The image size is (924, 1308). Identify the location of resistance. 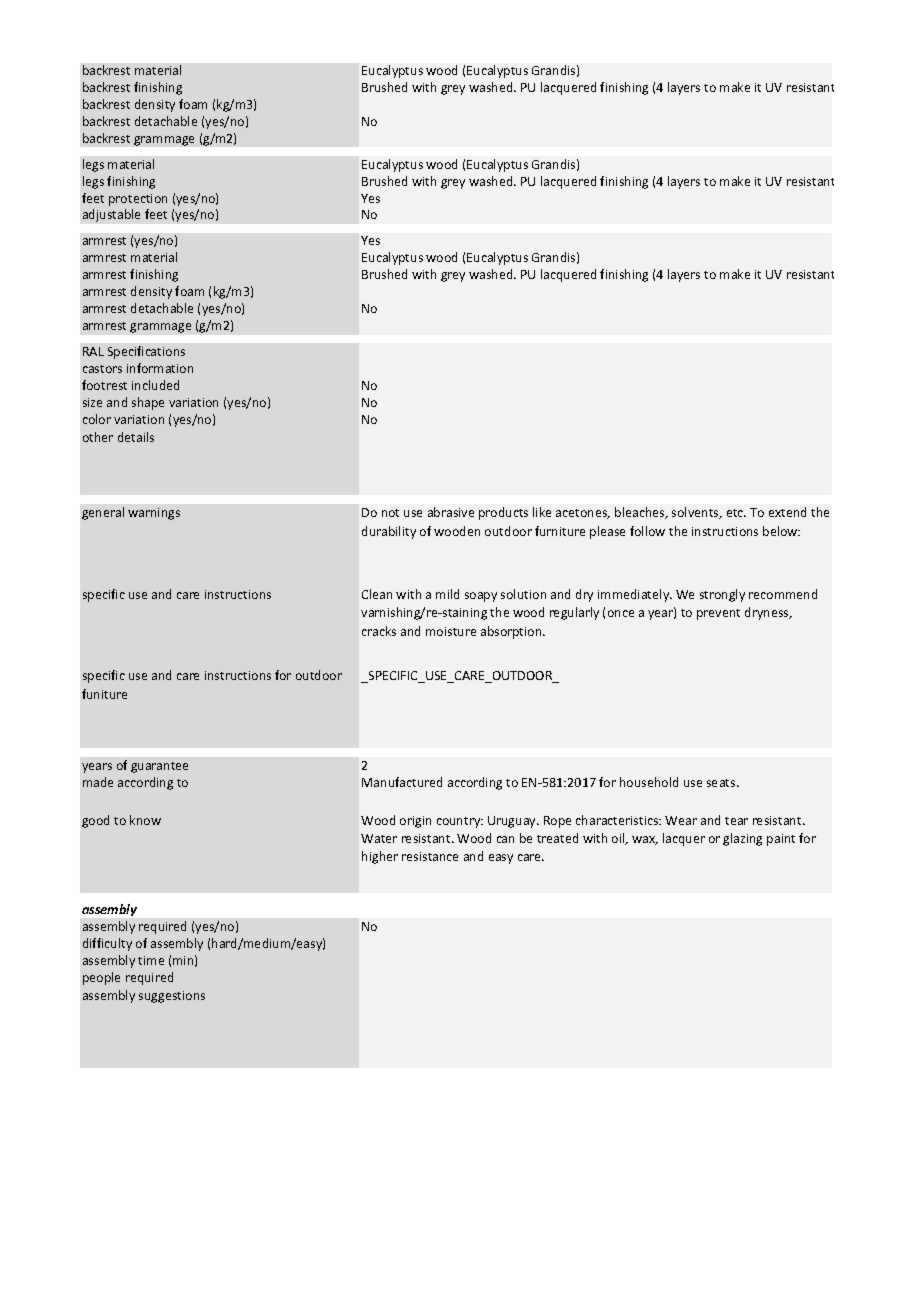
(430, 856).
